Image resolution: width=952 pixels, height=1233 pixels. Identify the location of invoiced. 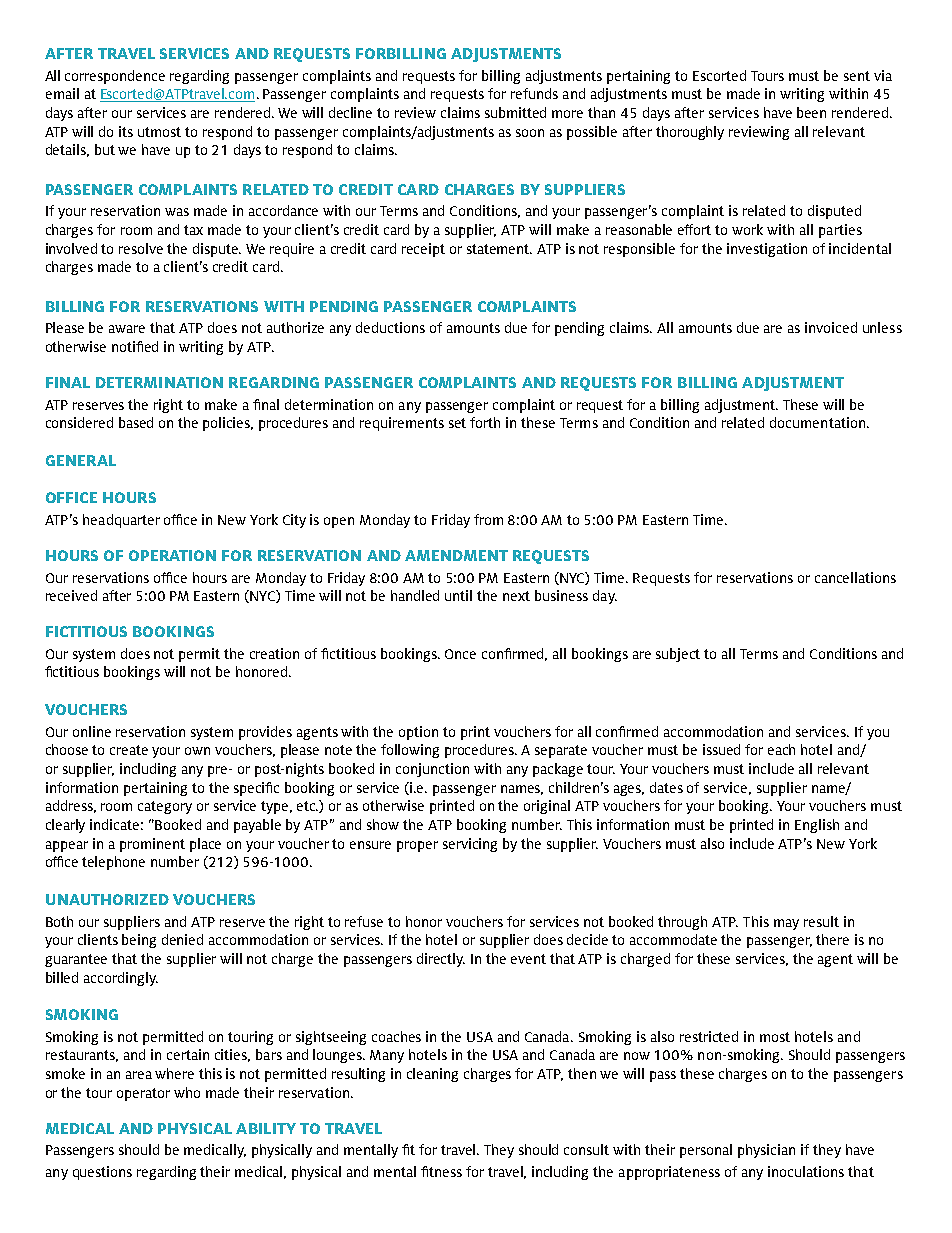
(831, 327).
